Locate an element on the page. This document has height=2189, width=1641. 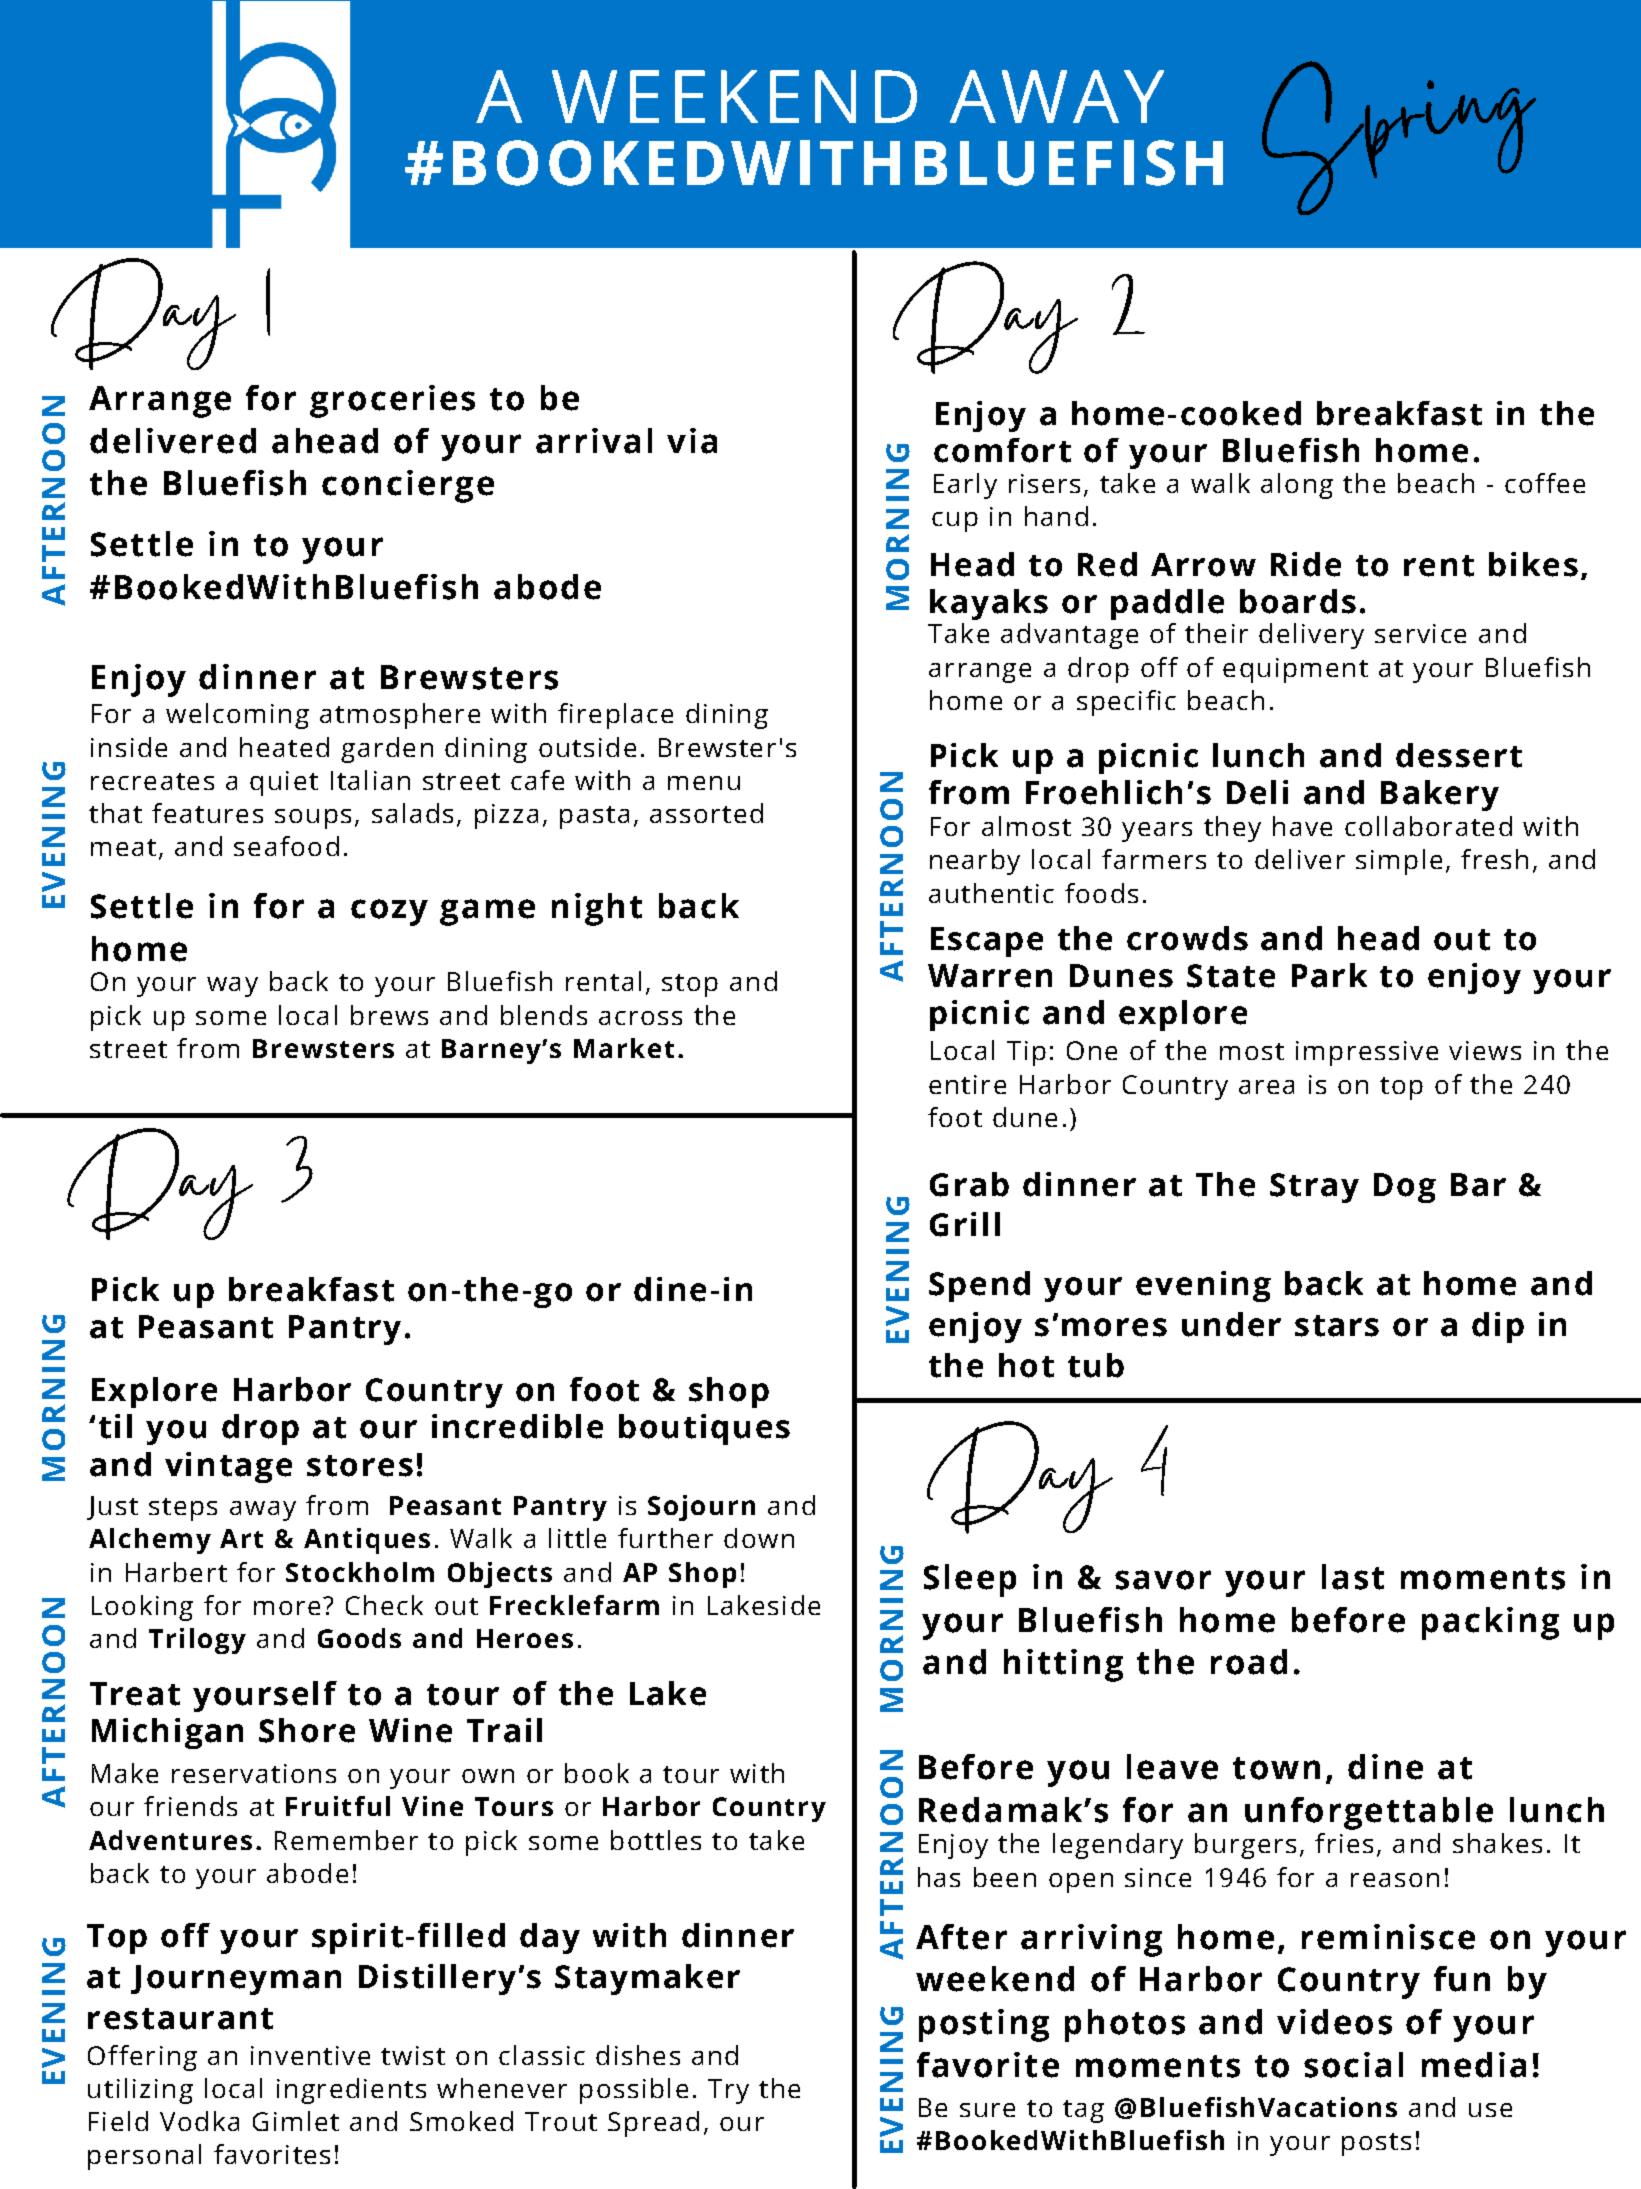
simple is located at coordinates (1399, 862).
